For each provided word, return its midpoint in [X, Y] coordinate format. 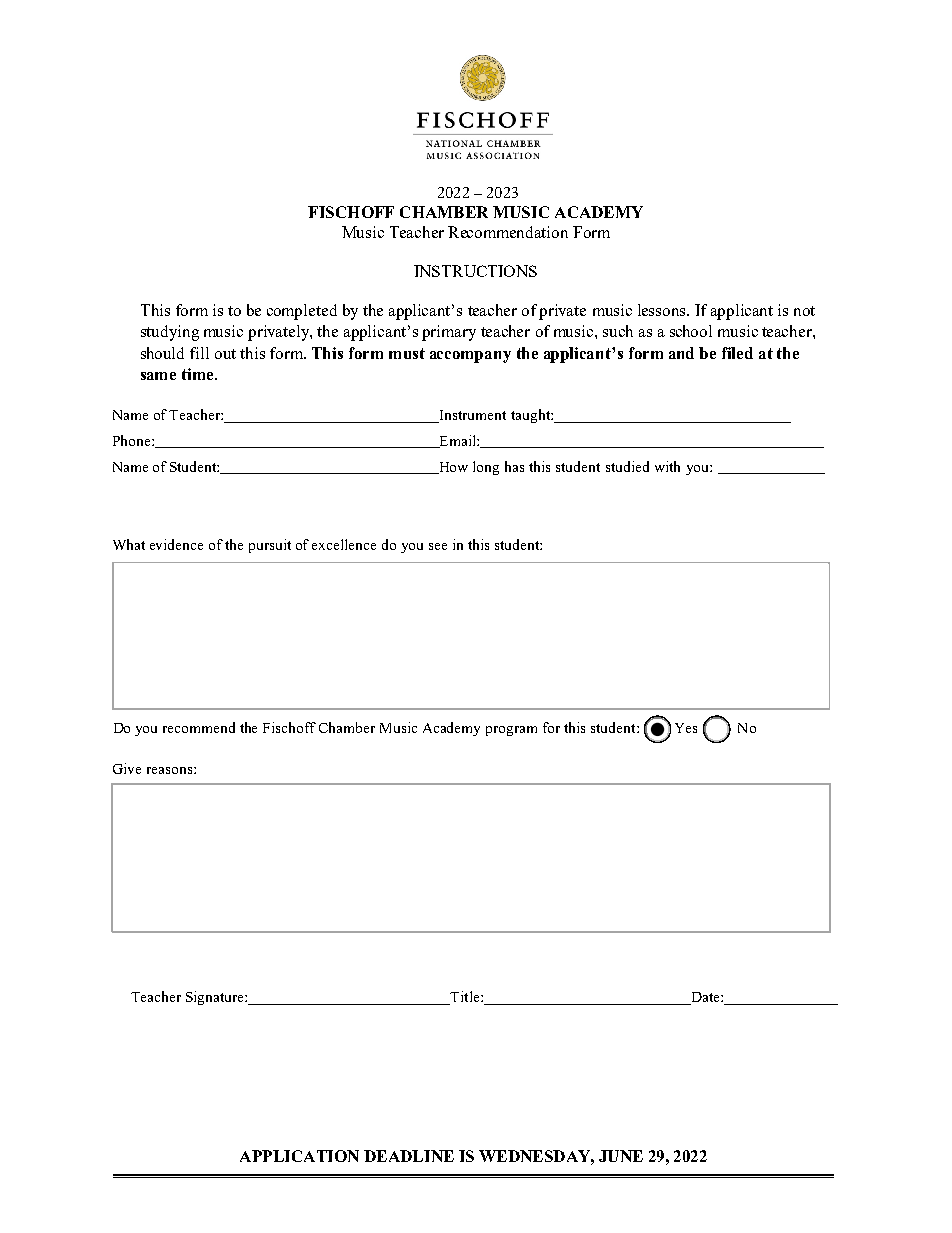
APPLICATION [299, 1156]
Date [705, 998]
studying [170, 333]
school [691, 331]
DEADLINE [409, 1156]
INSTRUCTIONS [475, 271]
